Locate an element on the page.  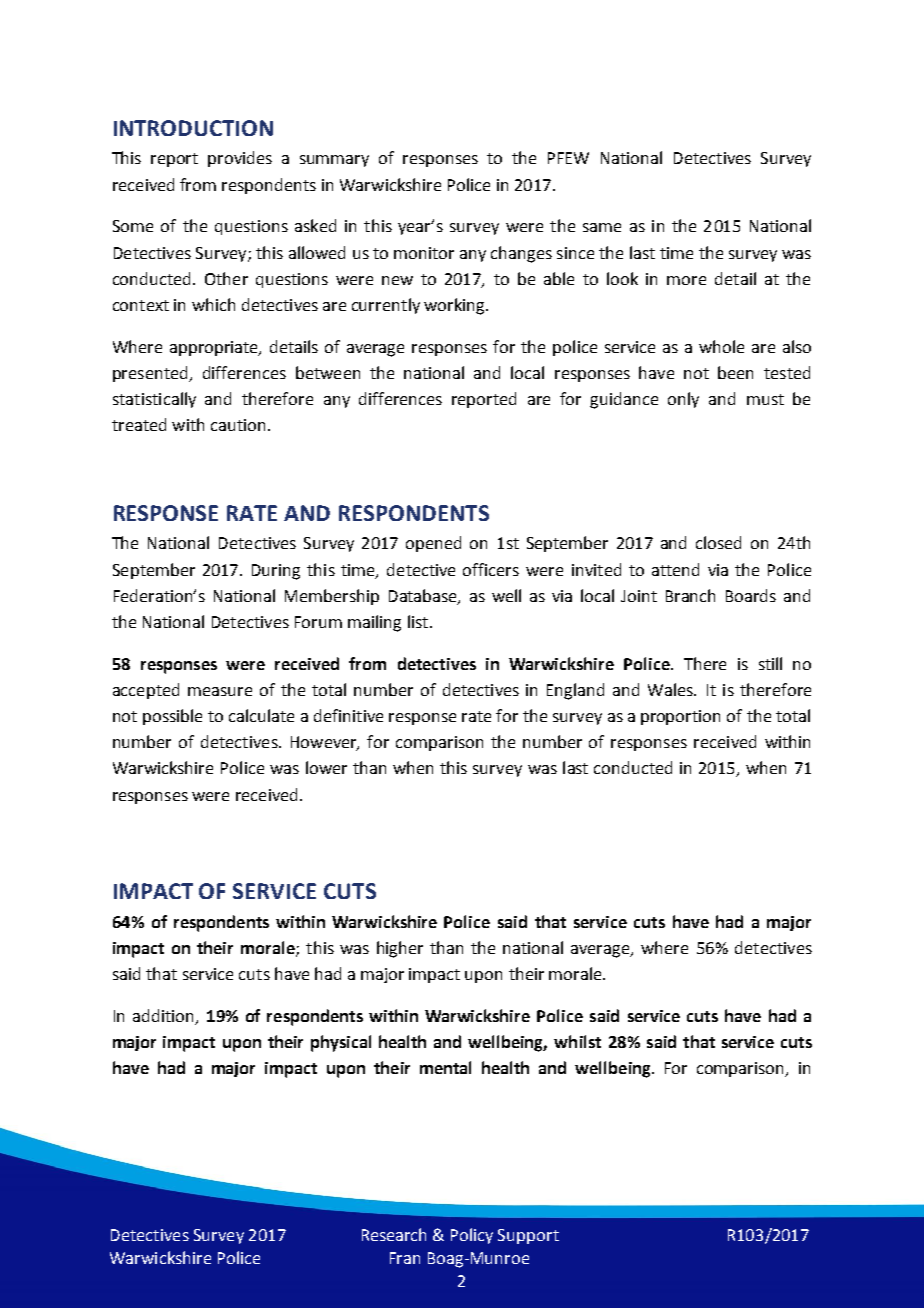
provides is located at coordinates (240, 159).
